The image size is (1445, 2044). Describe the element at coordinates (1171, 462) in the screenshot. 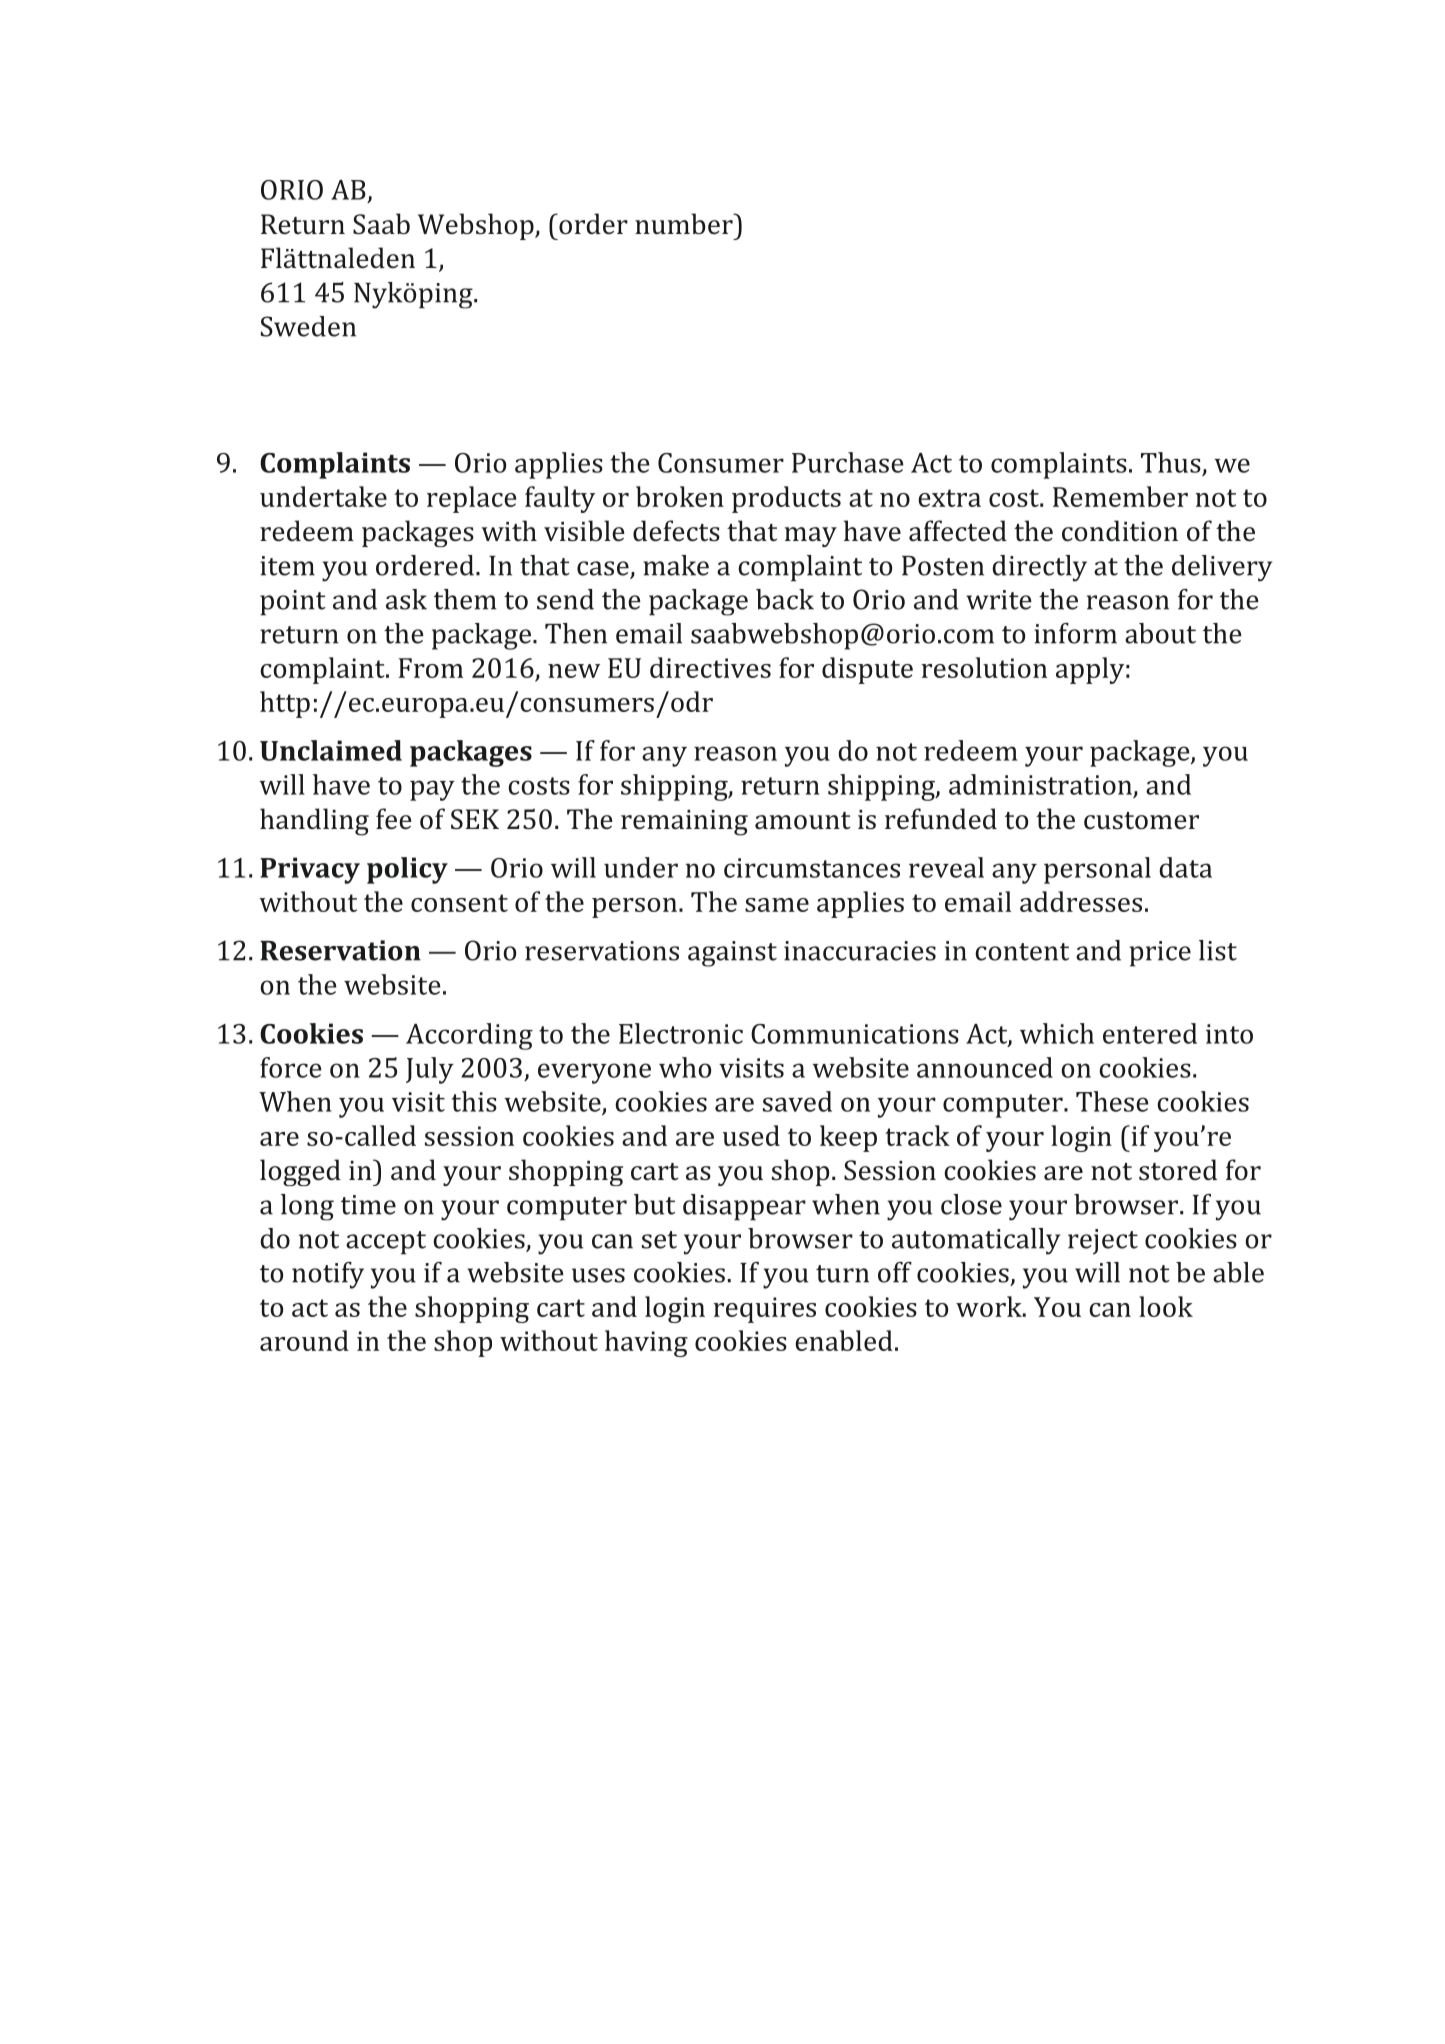

I see `Thus` at that location.
